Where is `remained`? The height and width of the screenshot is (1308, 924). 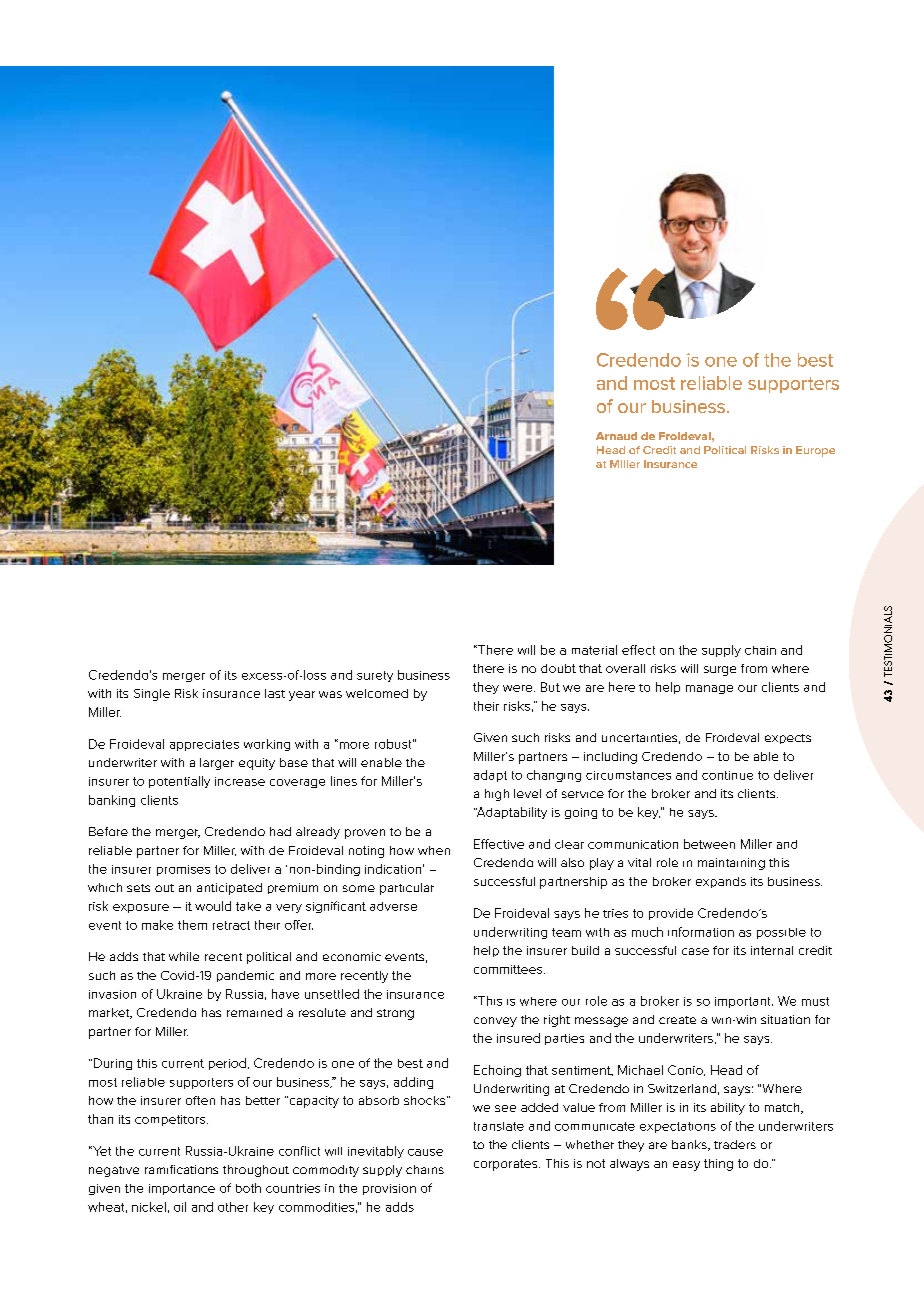
remained is located at coordinates (254, 1012).
